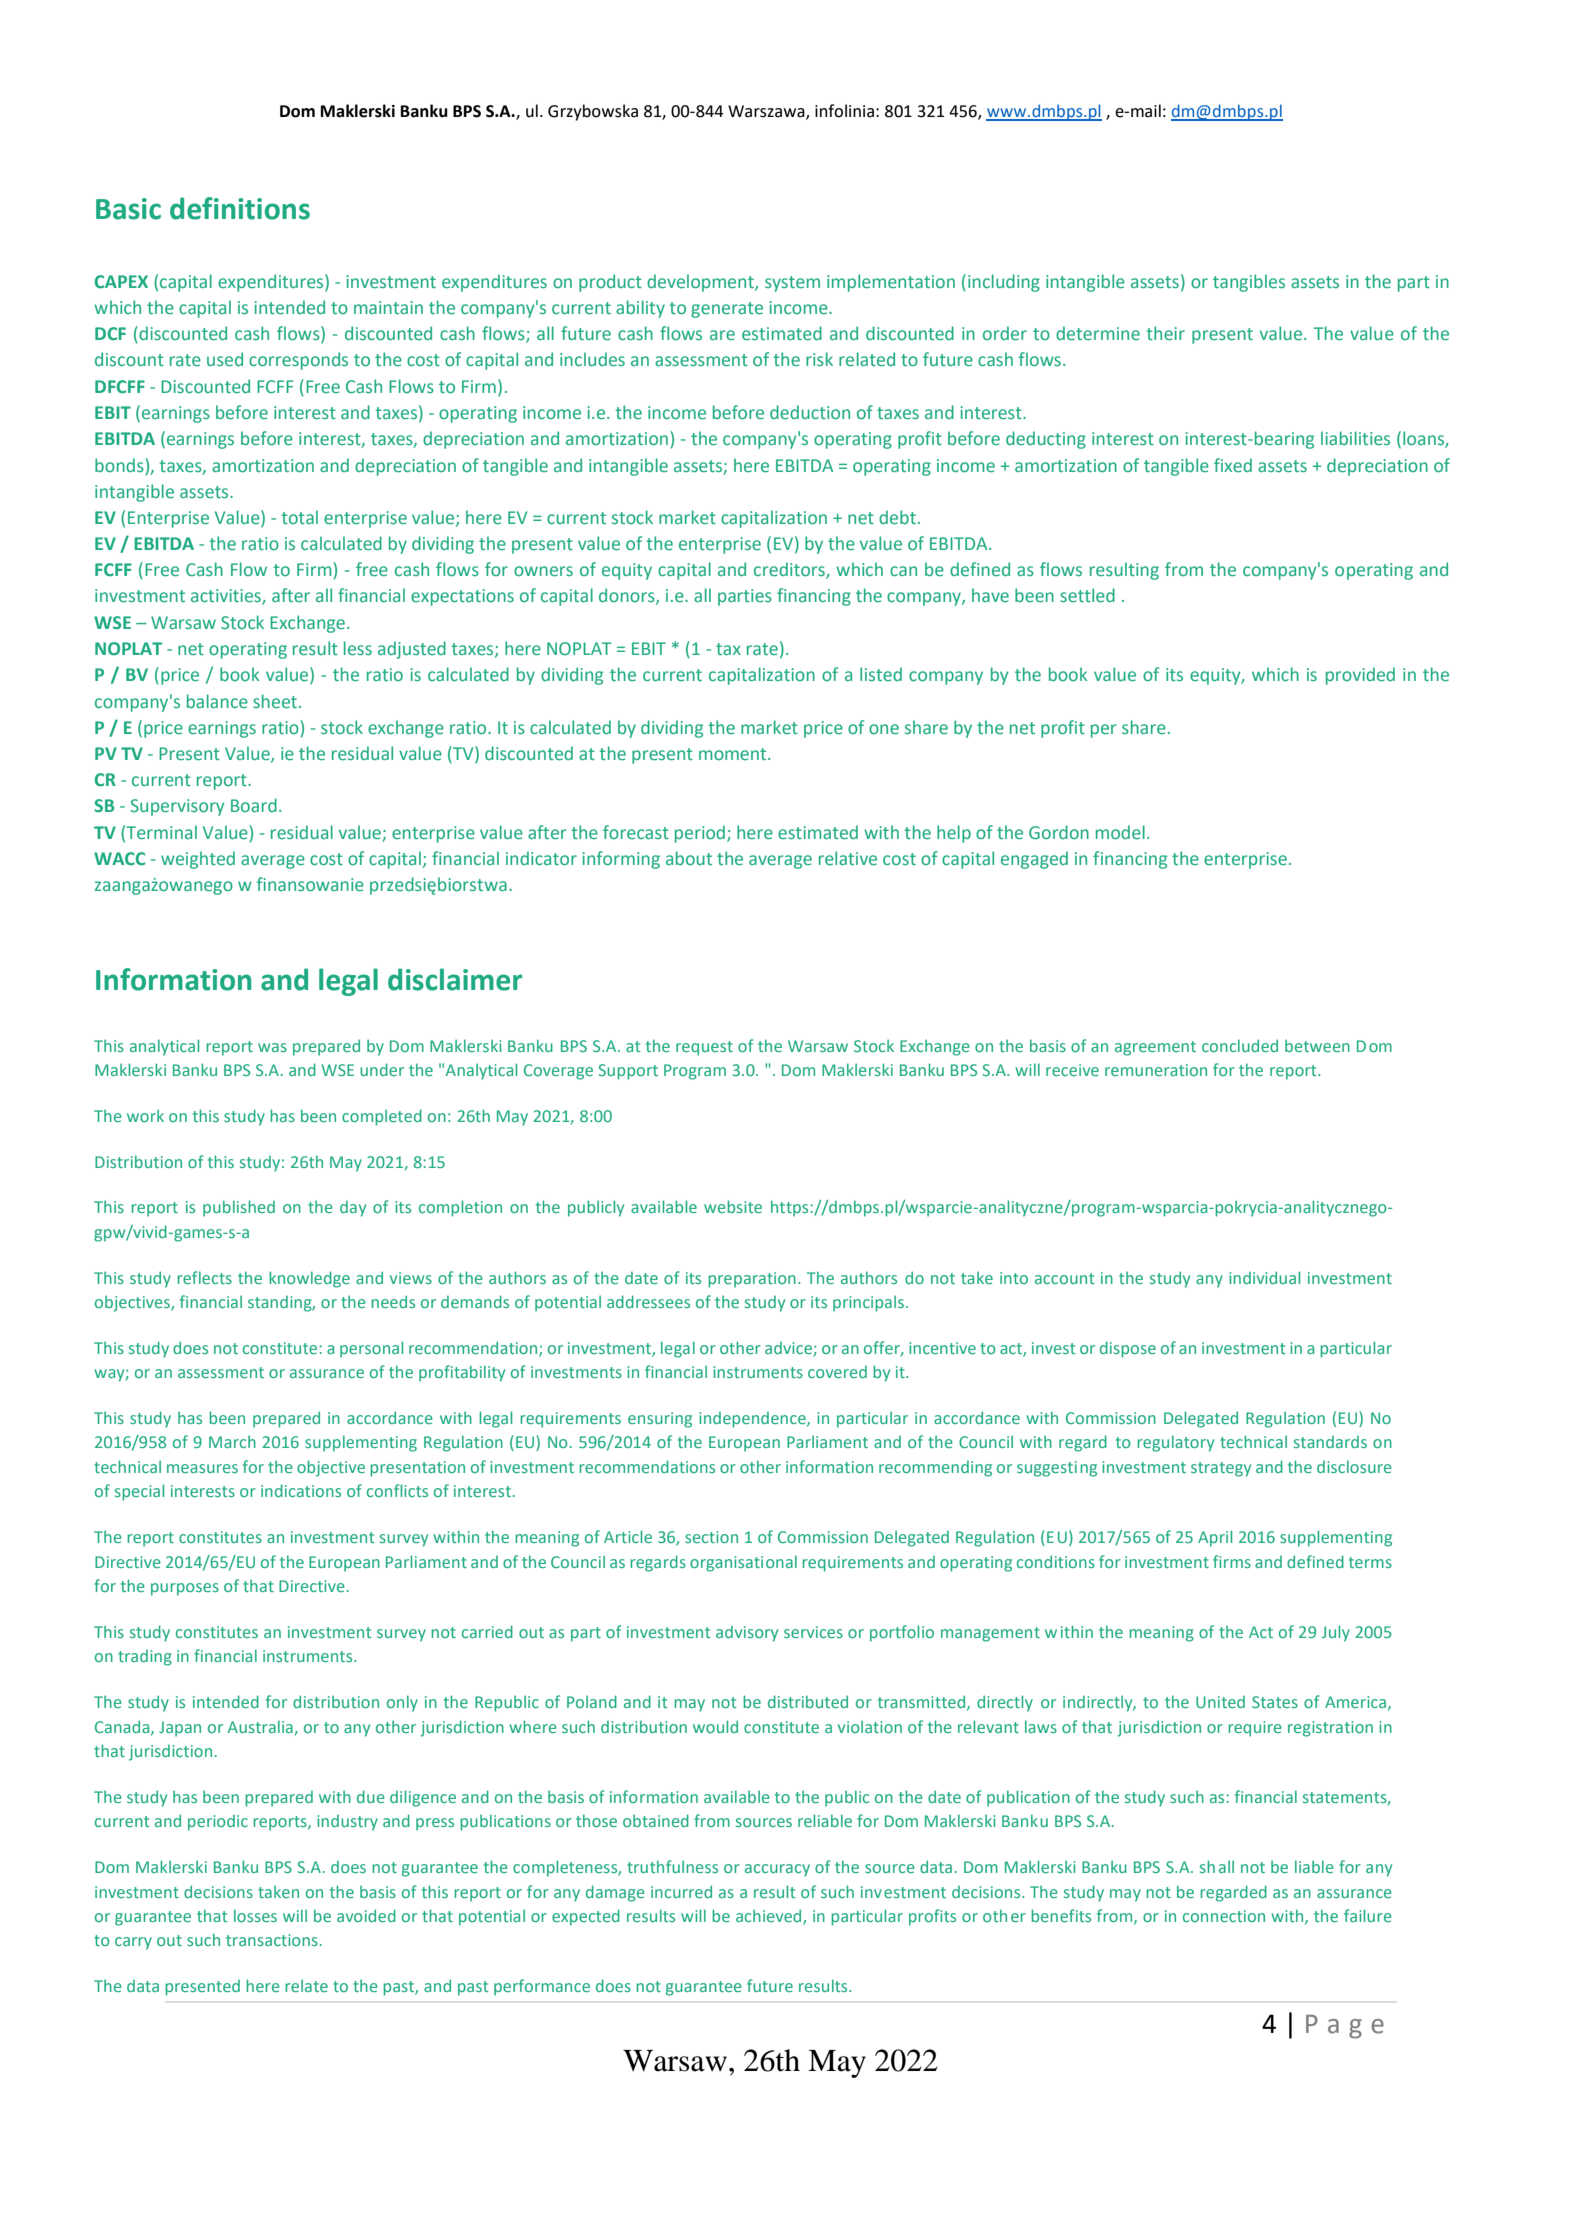 The image size is (1581, 2235). I want to click on request, so click(704, 1048).
